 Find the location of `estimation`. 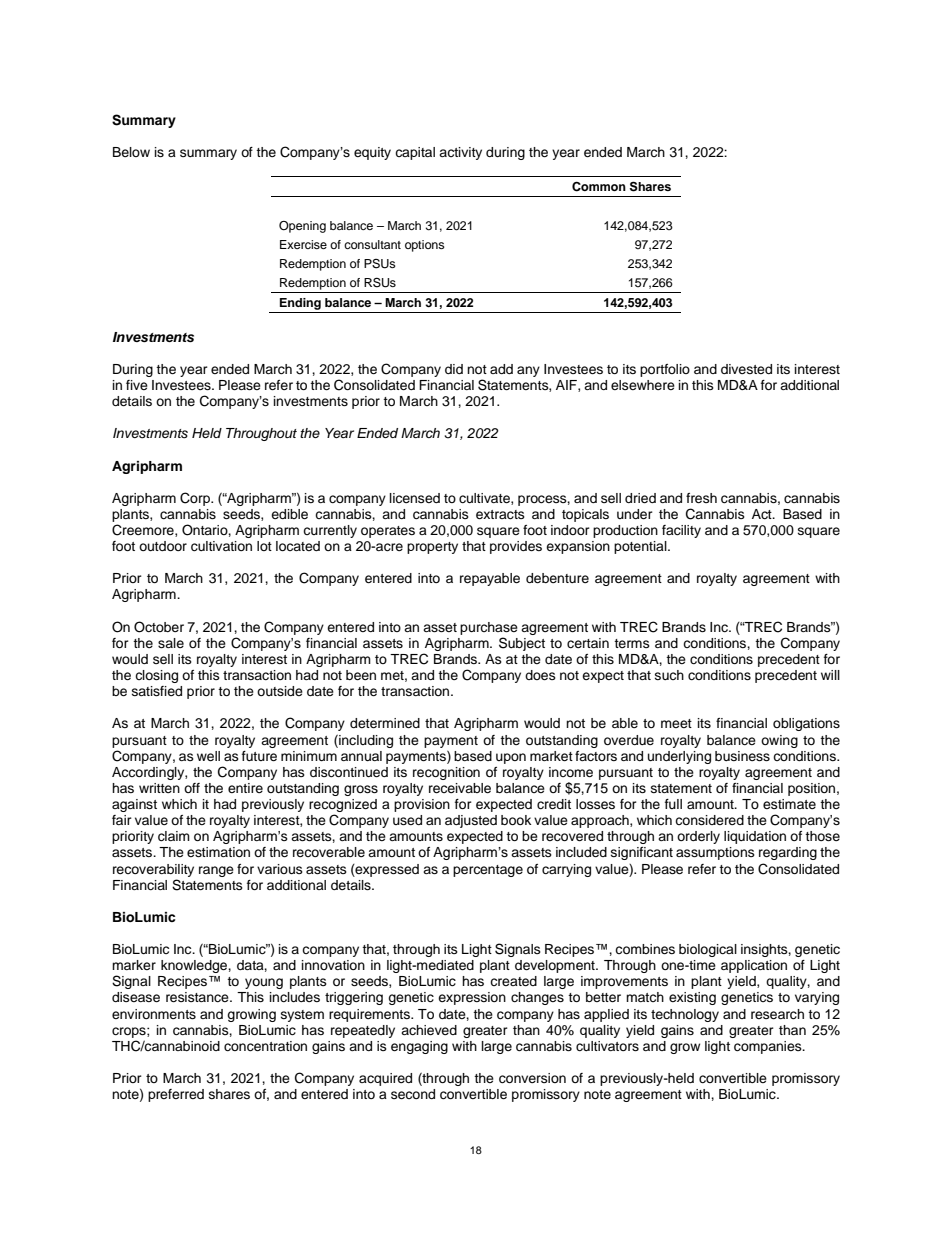

estimation is located at coordinates (218, 852).
